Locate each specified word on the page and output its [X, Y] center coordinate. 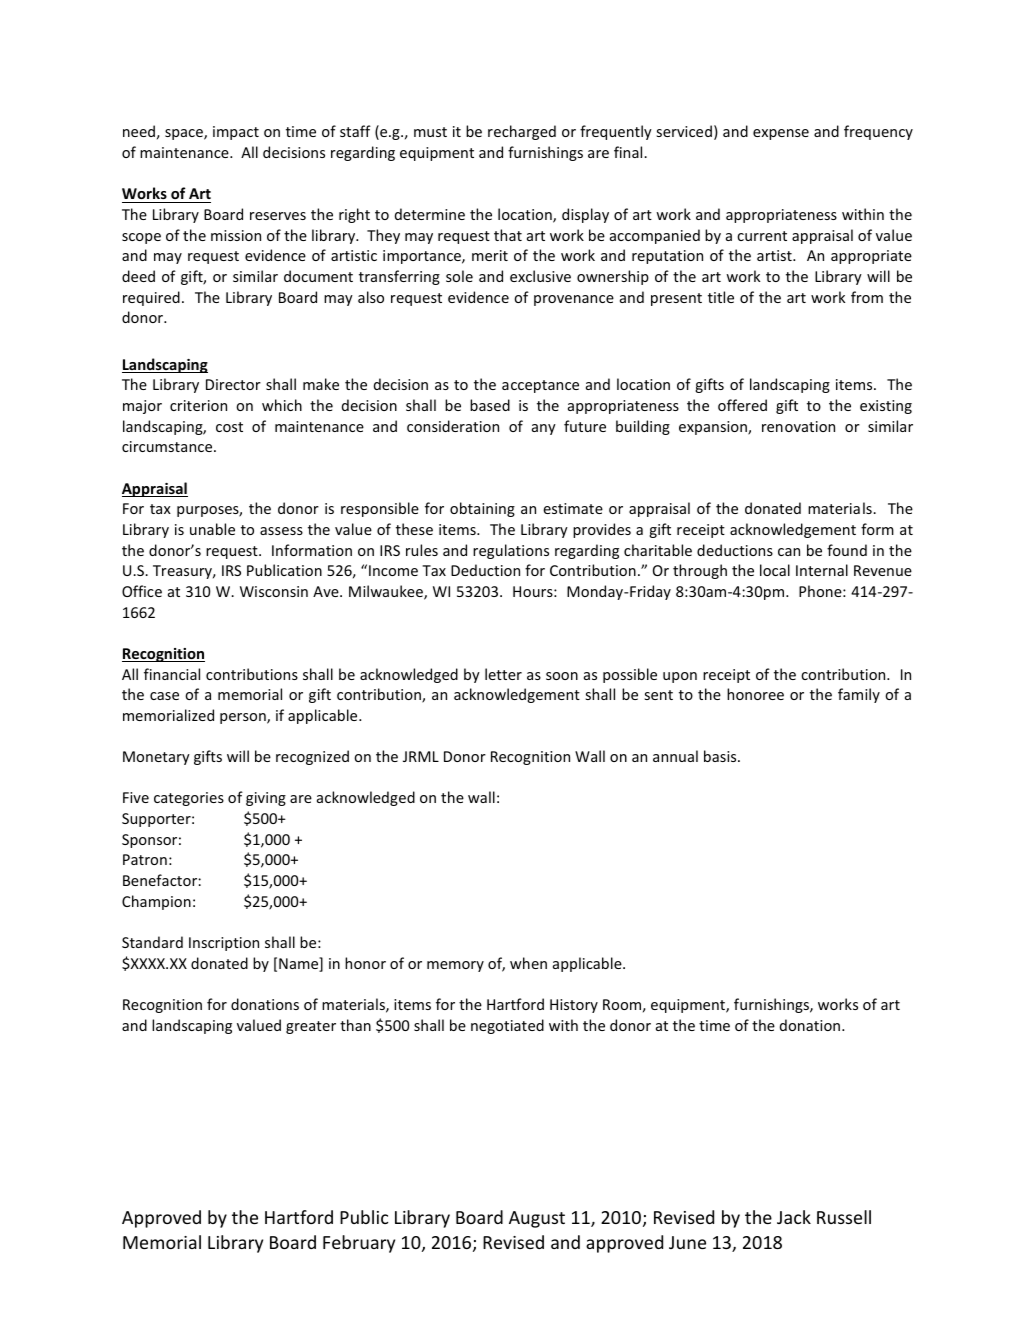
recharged [522, 132]
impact [236, 133]
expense [781, 134]
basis [721, 756]
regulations [511, 551]
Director [233, 384]
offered [742, 405]
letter [503, 674]
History [574, 1006]
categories [189, 799]
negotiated [507, 1026]
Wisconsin [274, 591]
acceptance [540, 386]
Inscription [224, 944]
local [775, 570]
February [359, 1244]
